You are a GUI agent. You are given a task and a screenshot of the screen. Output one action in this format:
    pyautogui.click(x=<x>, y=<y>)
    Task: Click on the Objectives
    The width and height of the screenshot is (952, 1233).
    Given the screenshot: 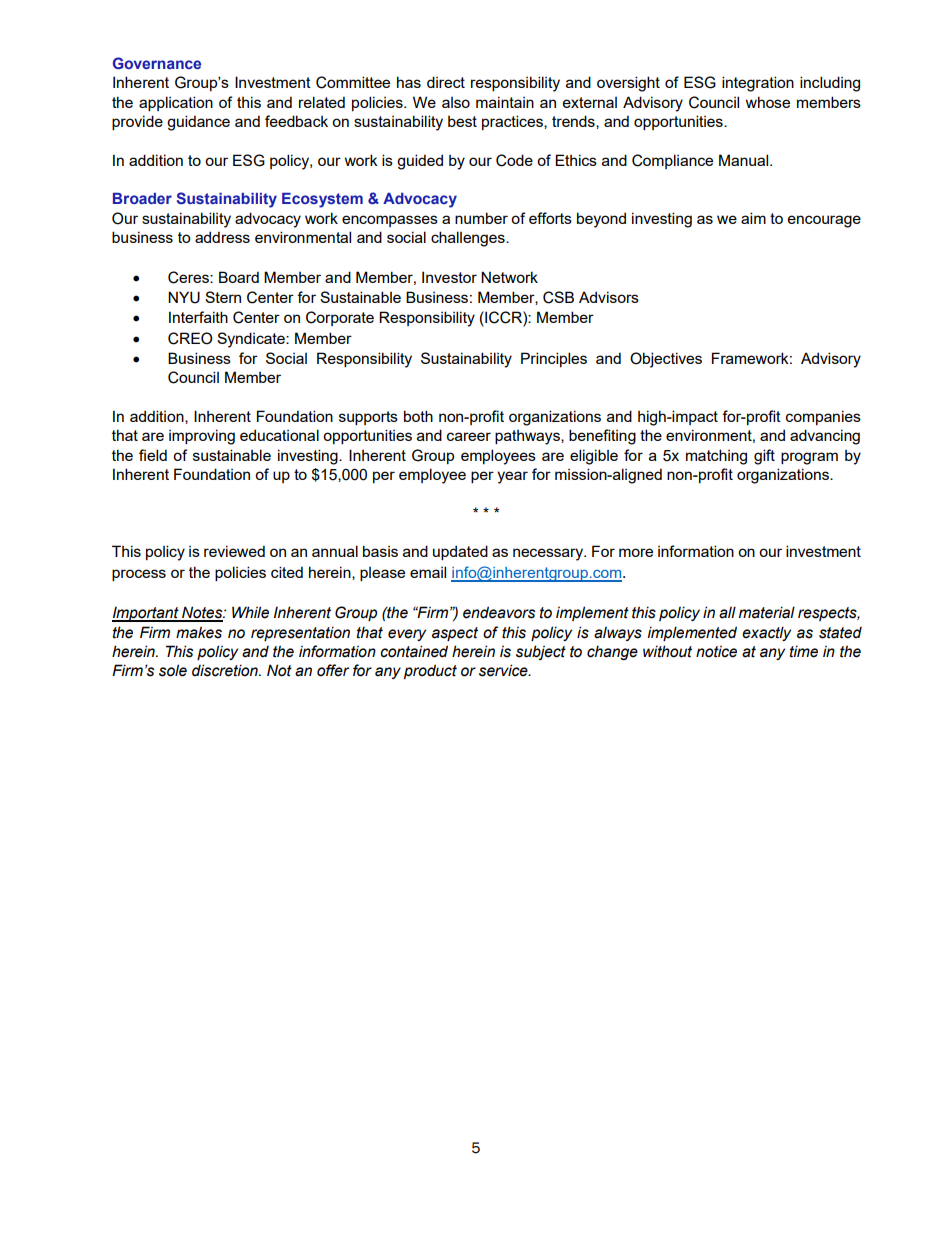 What is the action you would take?
    pyautogui.click(x=666, y=360)
